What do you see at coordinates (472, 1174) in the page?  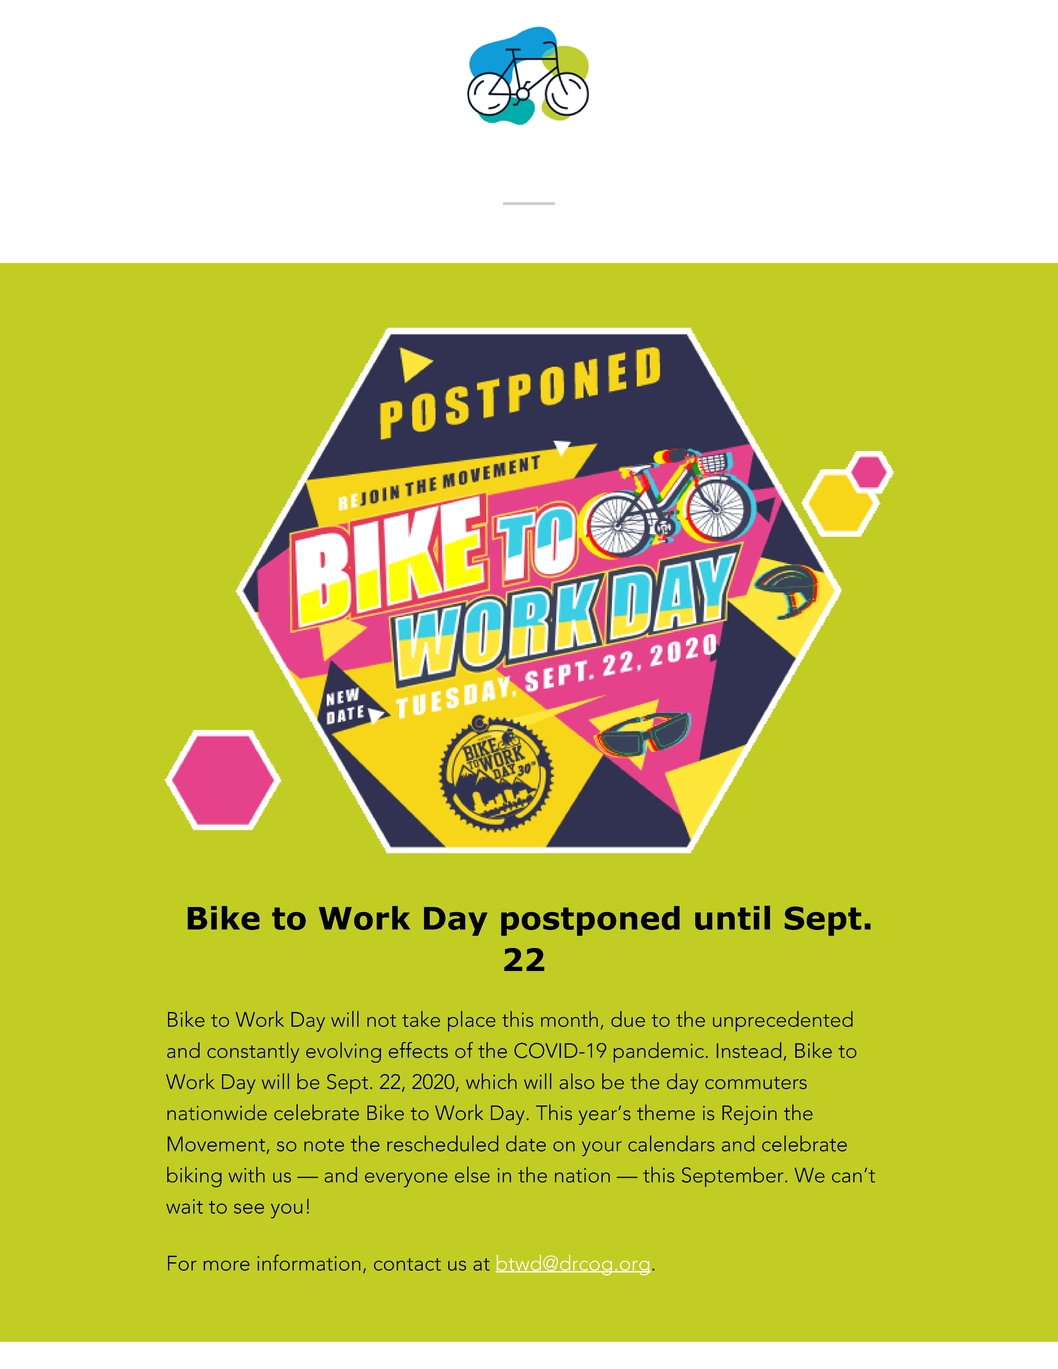 I see `else` at bounding box center [472, 1174].
